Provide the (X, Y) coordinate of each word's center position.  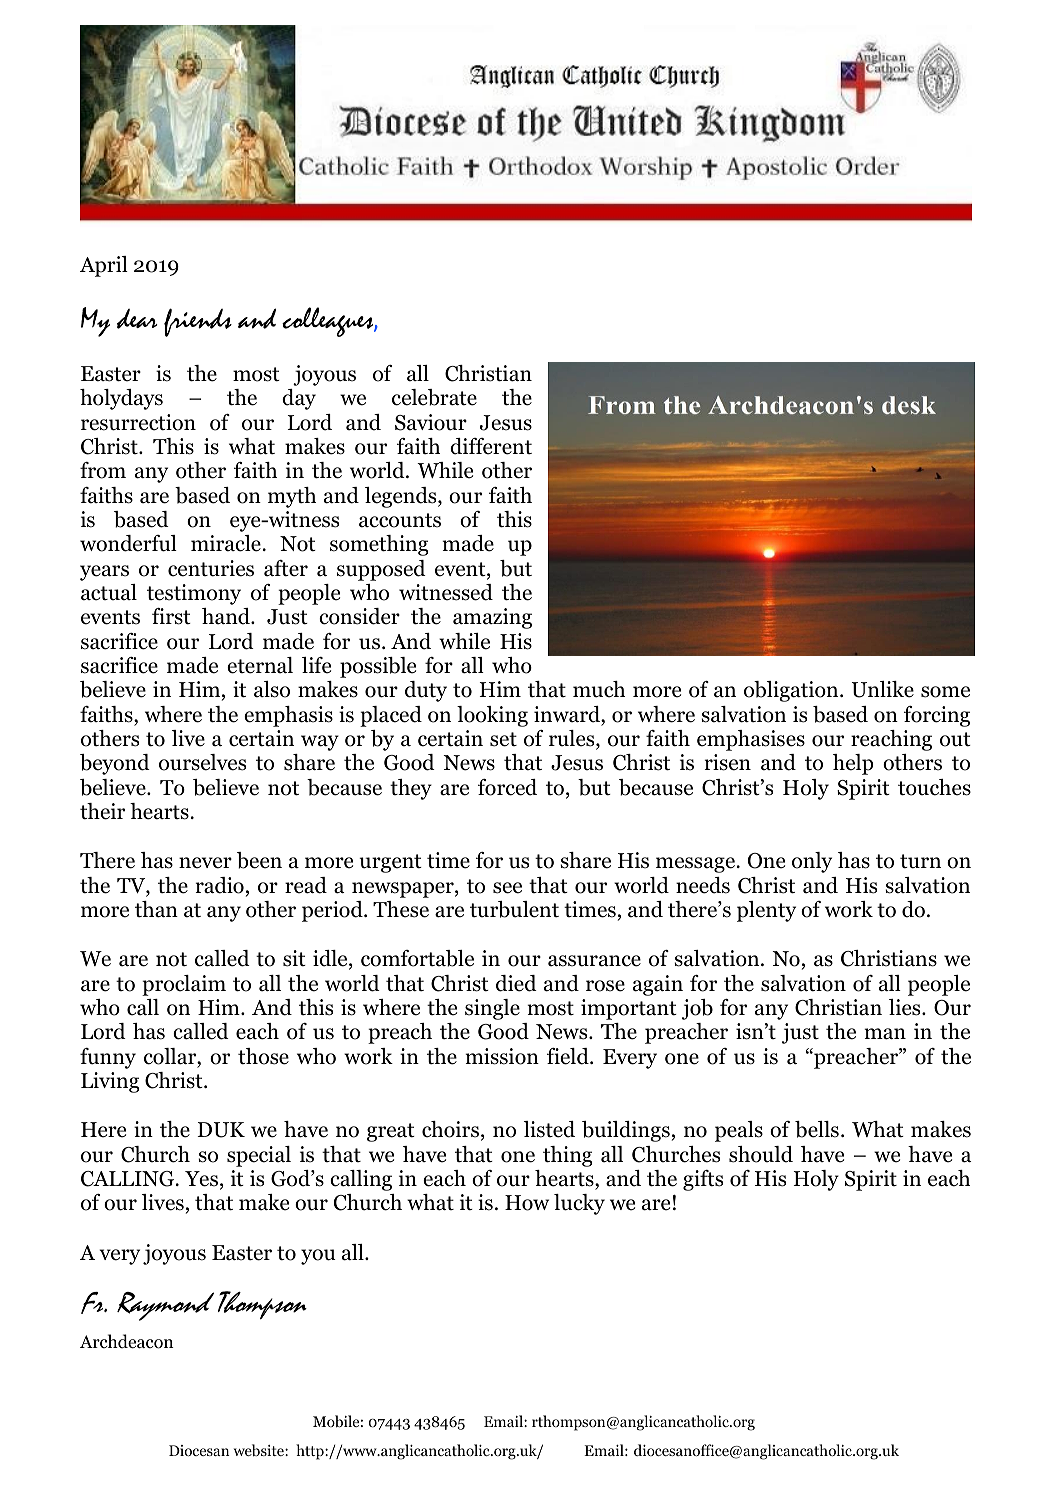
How (527, 1203)
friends (198, 322)
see (507, 888)
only (812, 862)
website (260, 1450)
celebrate (434, 397)
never (205, 863)
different (491, 446)
